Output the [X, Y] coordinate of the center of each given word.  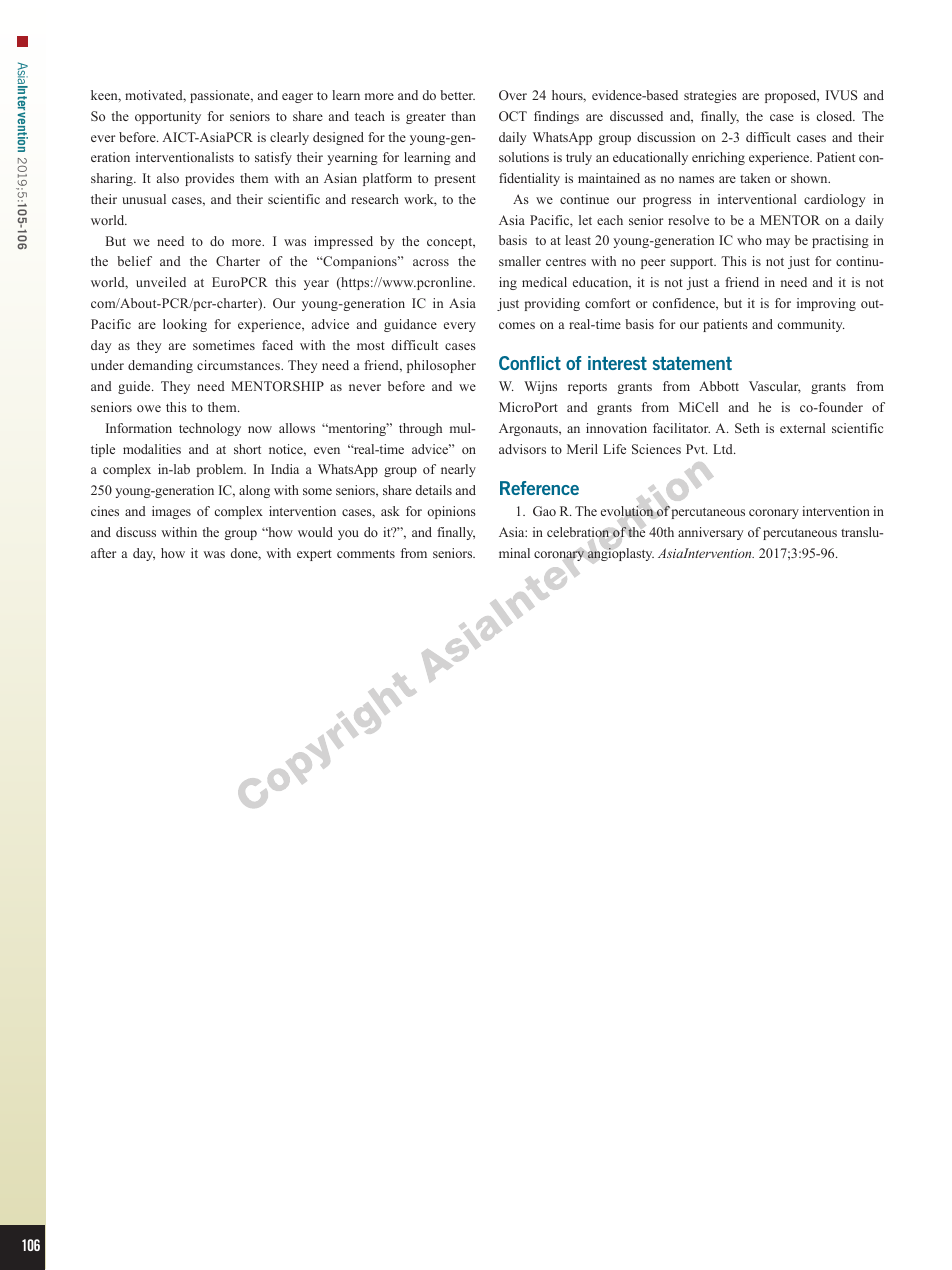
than [463, 116]
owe [149, 408]
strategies [710, 96]
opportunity [168, 117]
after [103, 553]
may [778, 243]
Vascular [775, 387]
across [431, 262]
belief [134, 261]
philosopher [441, 366]
